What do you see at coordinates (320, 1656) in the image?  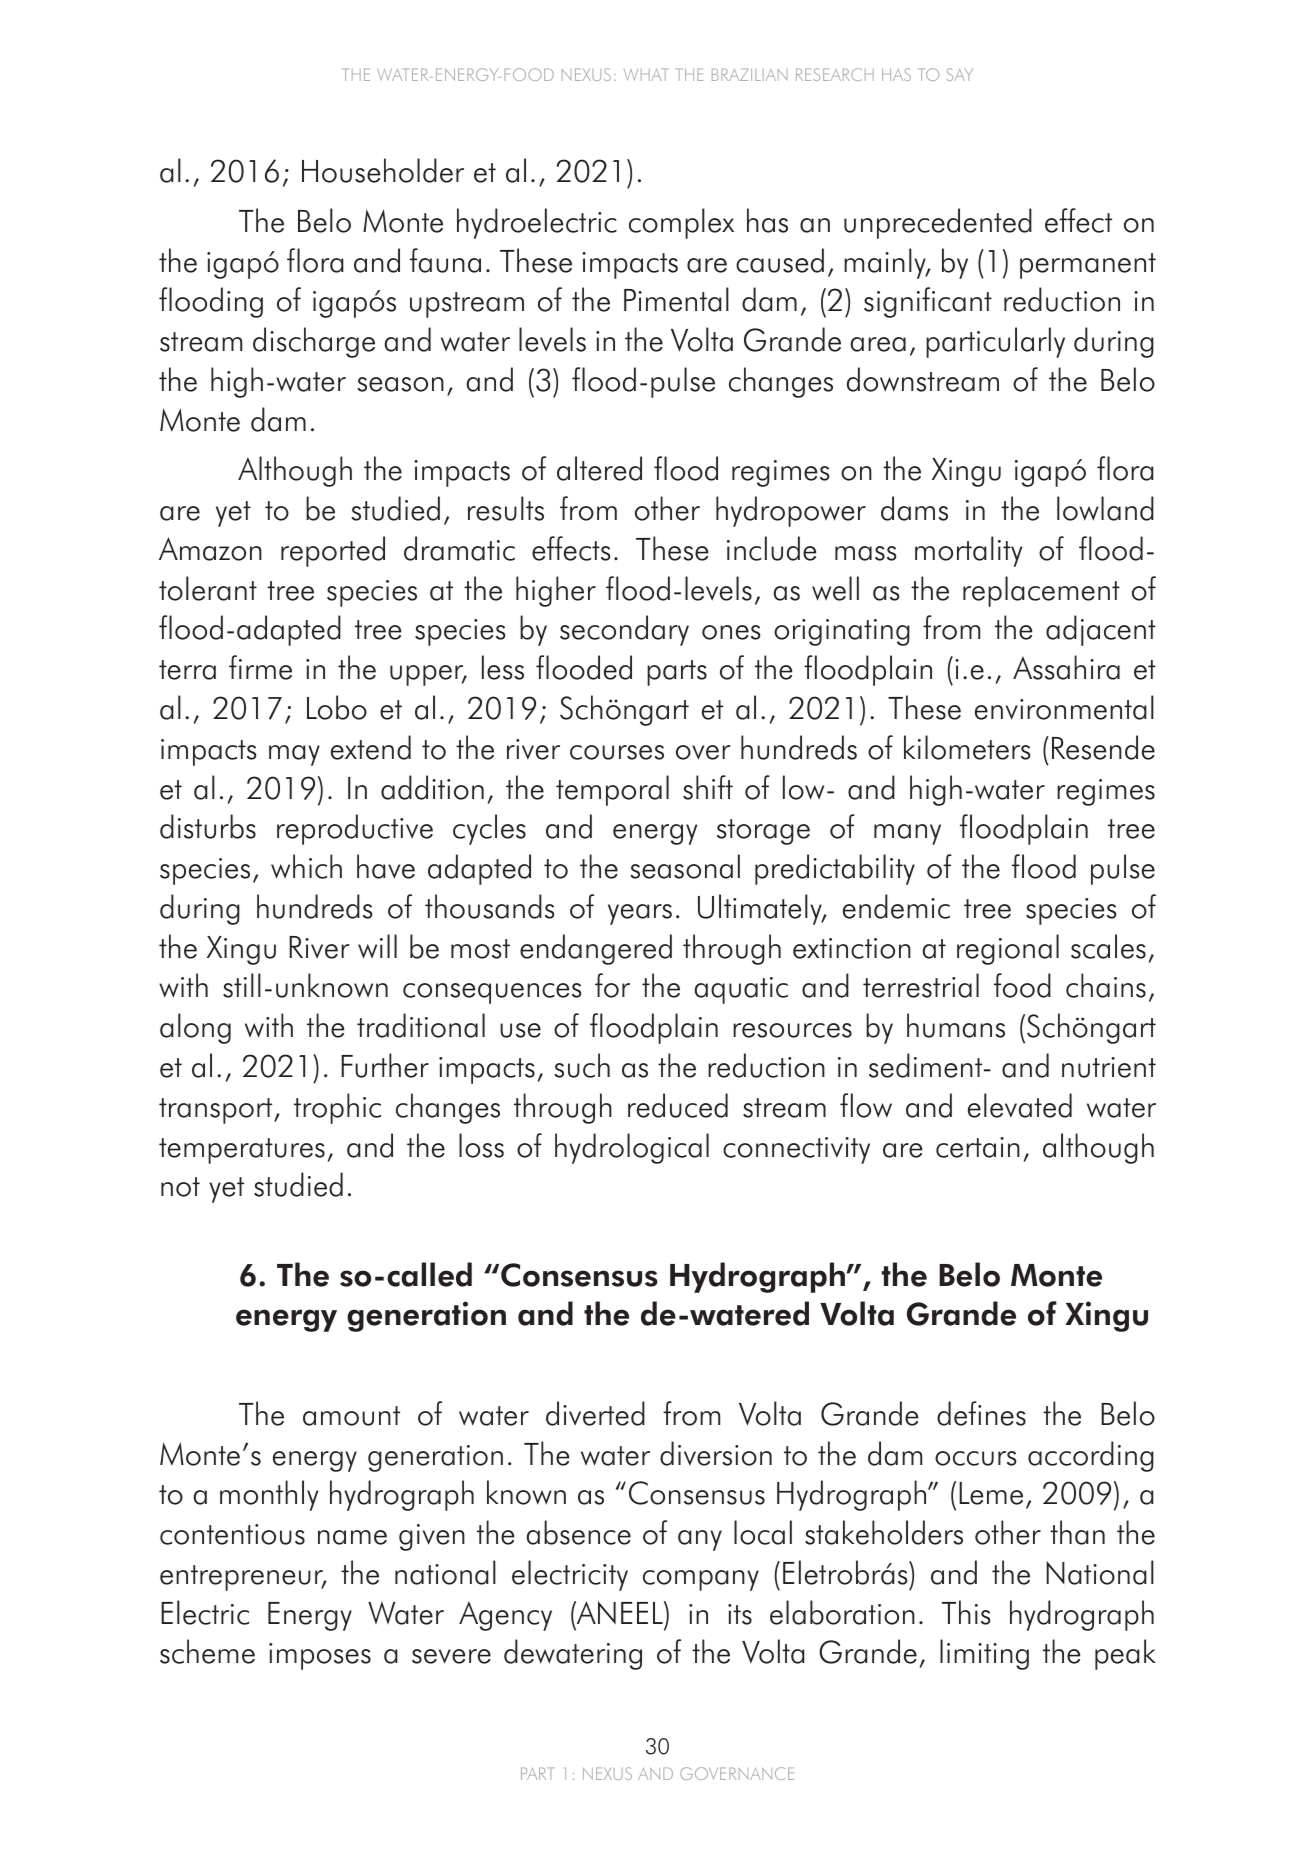 I see `imposes` at bounding box center [320, 1656].
